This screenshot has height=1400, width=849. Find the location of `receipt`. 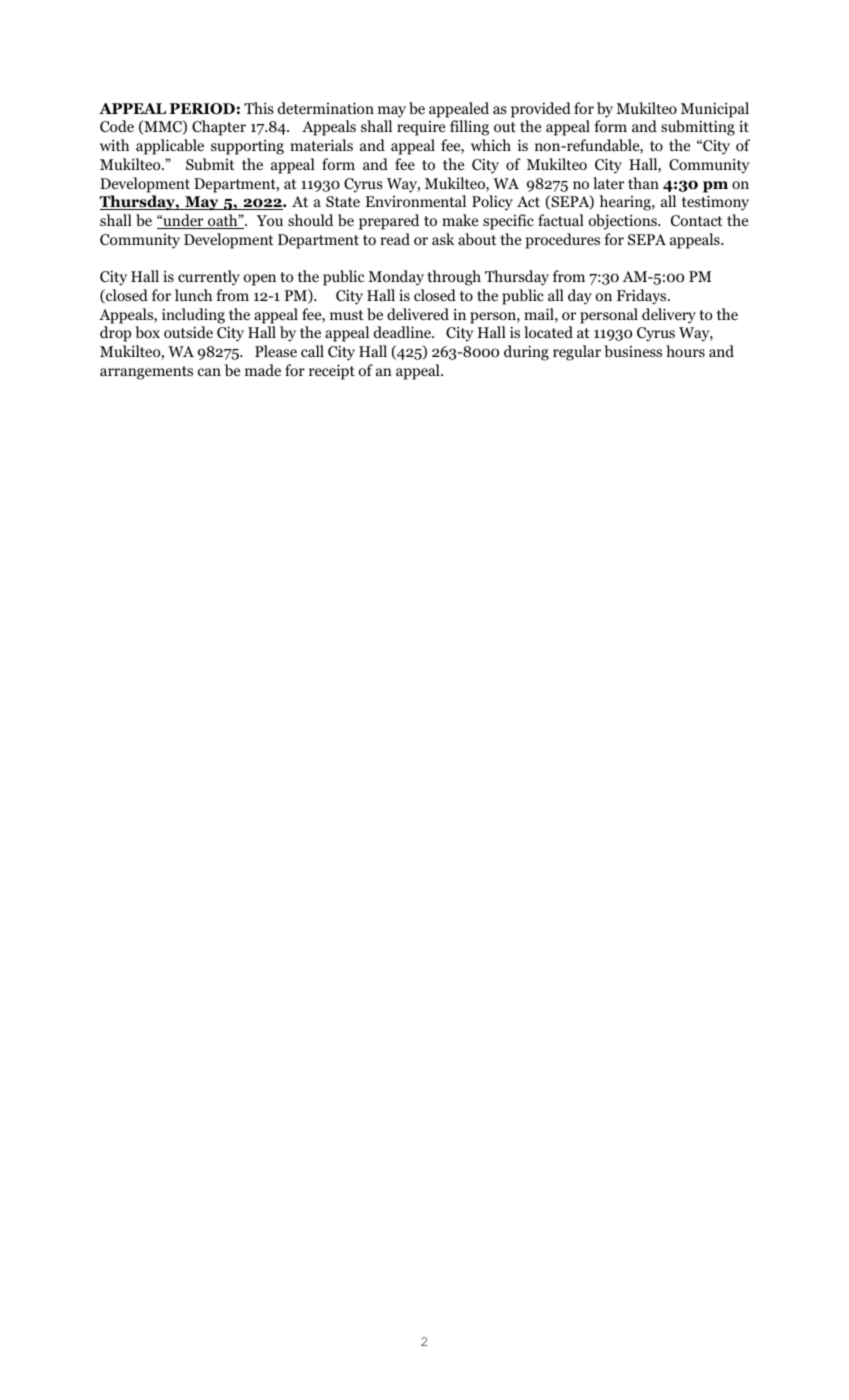

receipt is located at coordinates (332, 372).
